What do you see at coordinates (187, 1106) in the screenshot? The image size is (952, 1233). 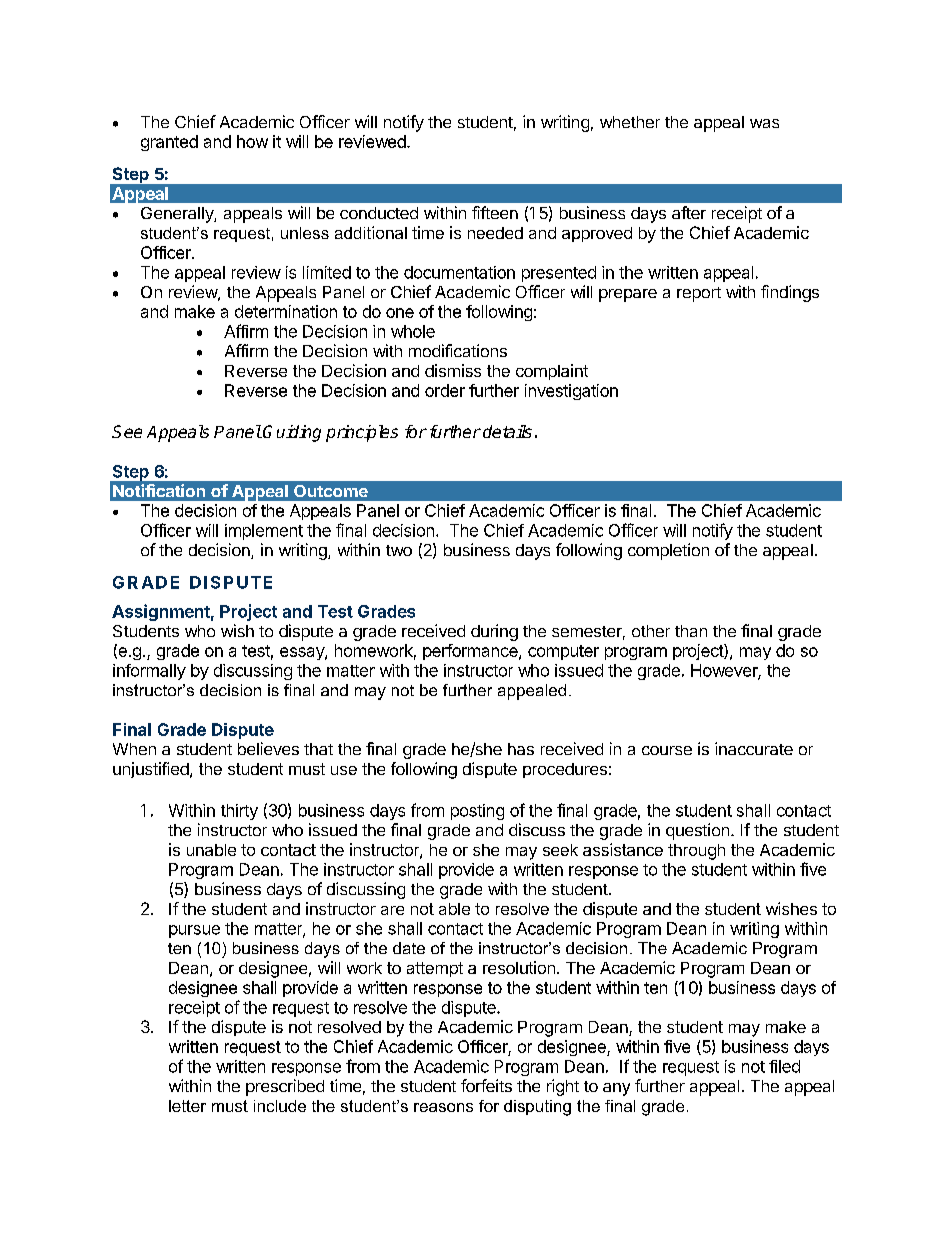 I see `letter` at bounding box center [187, 1106].
